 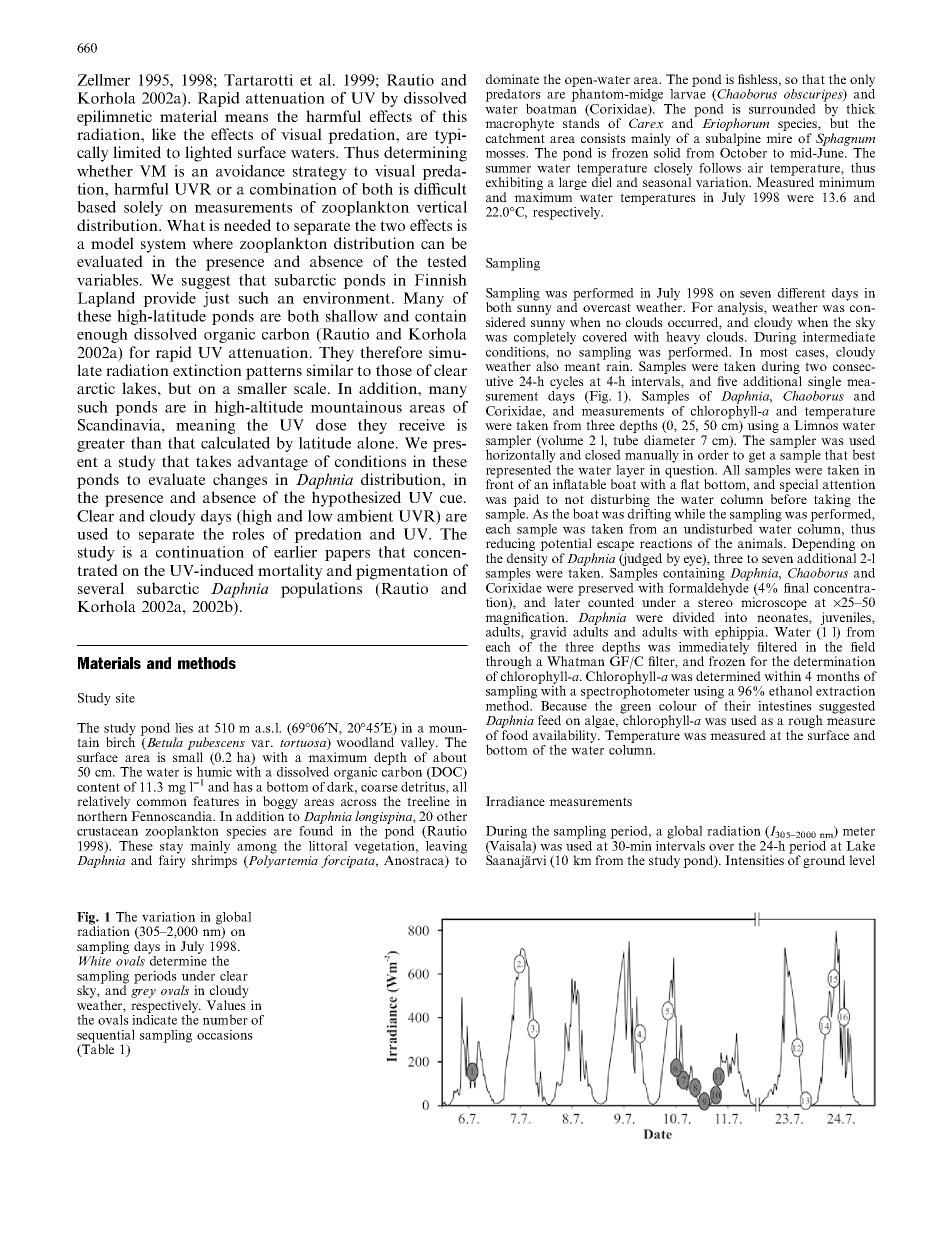 I want to click on indicate, so click(x=154, y=1018).
